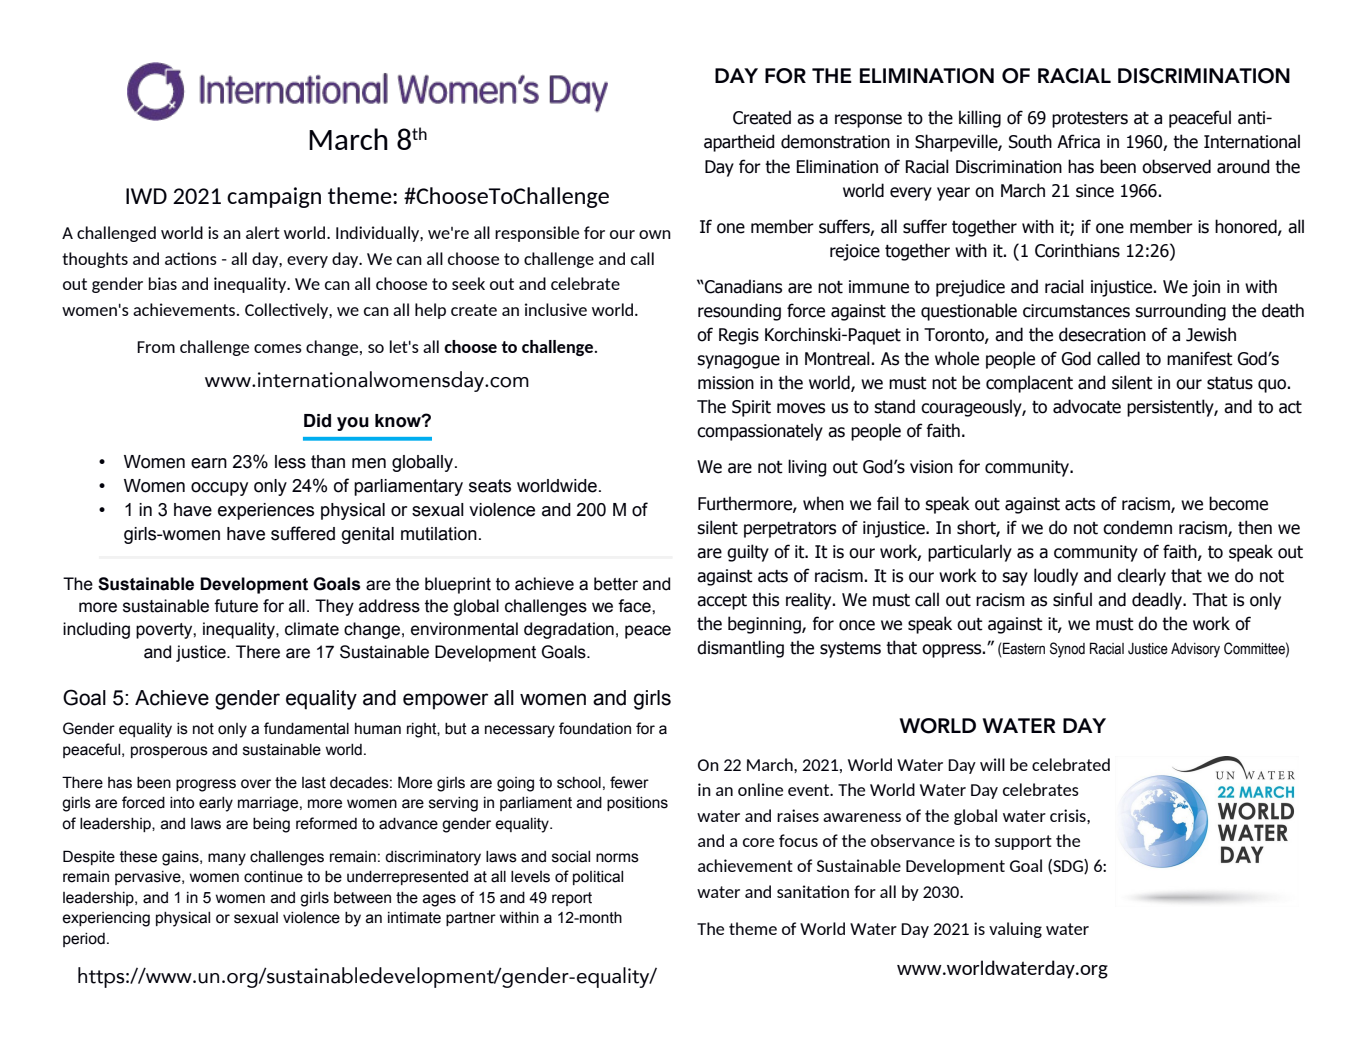 This screenshot has height=1059, width=1370. What do you see at coordinates (1015, 930) in the screenshot?
I see `valuing` at bounding box center [1015, 930].
